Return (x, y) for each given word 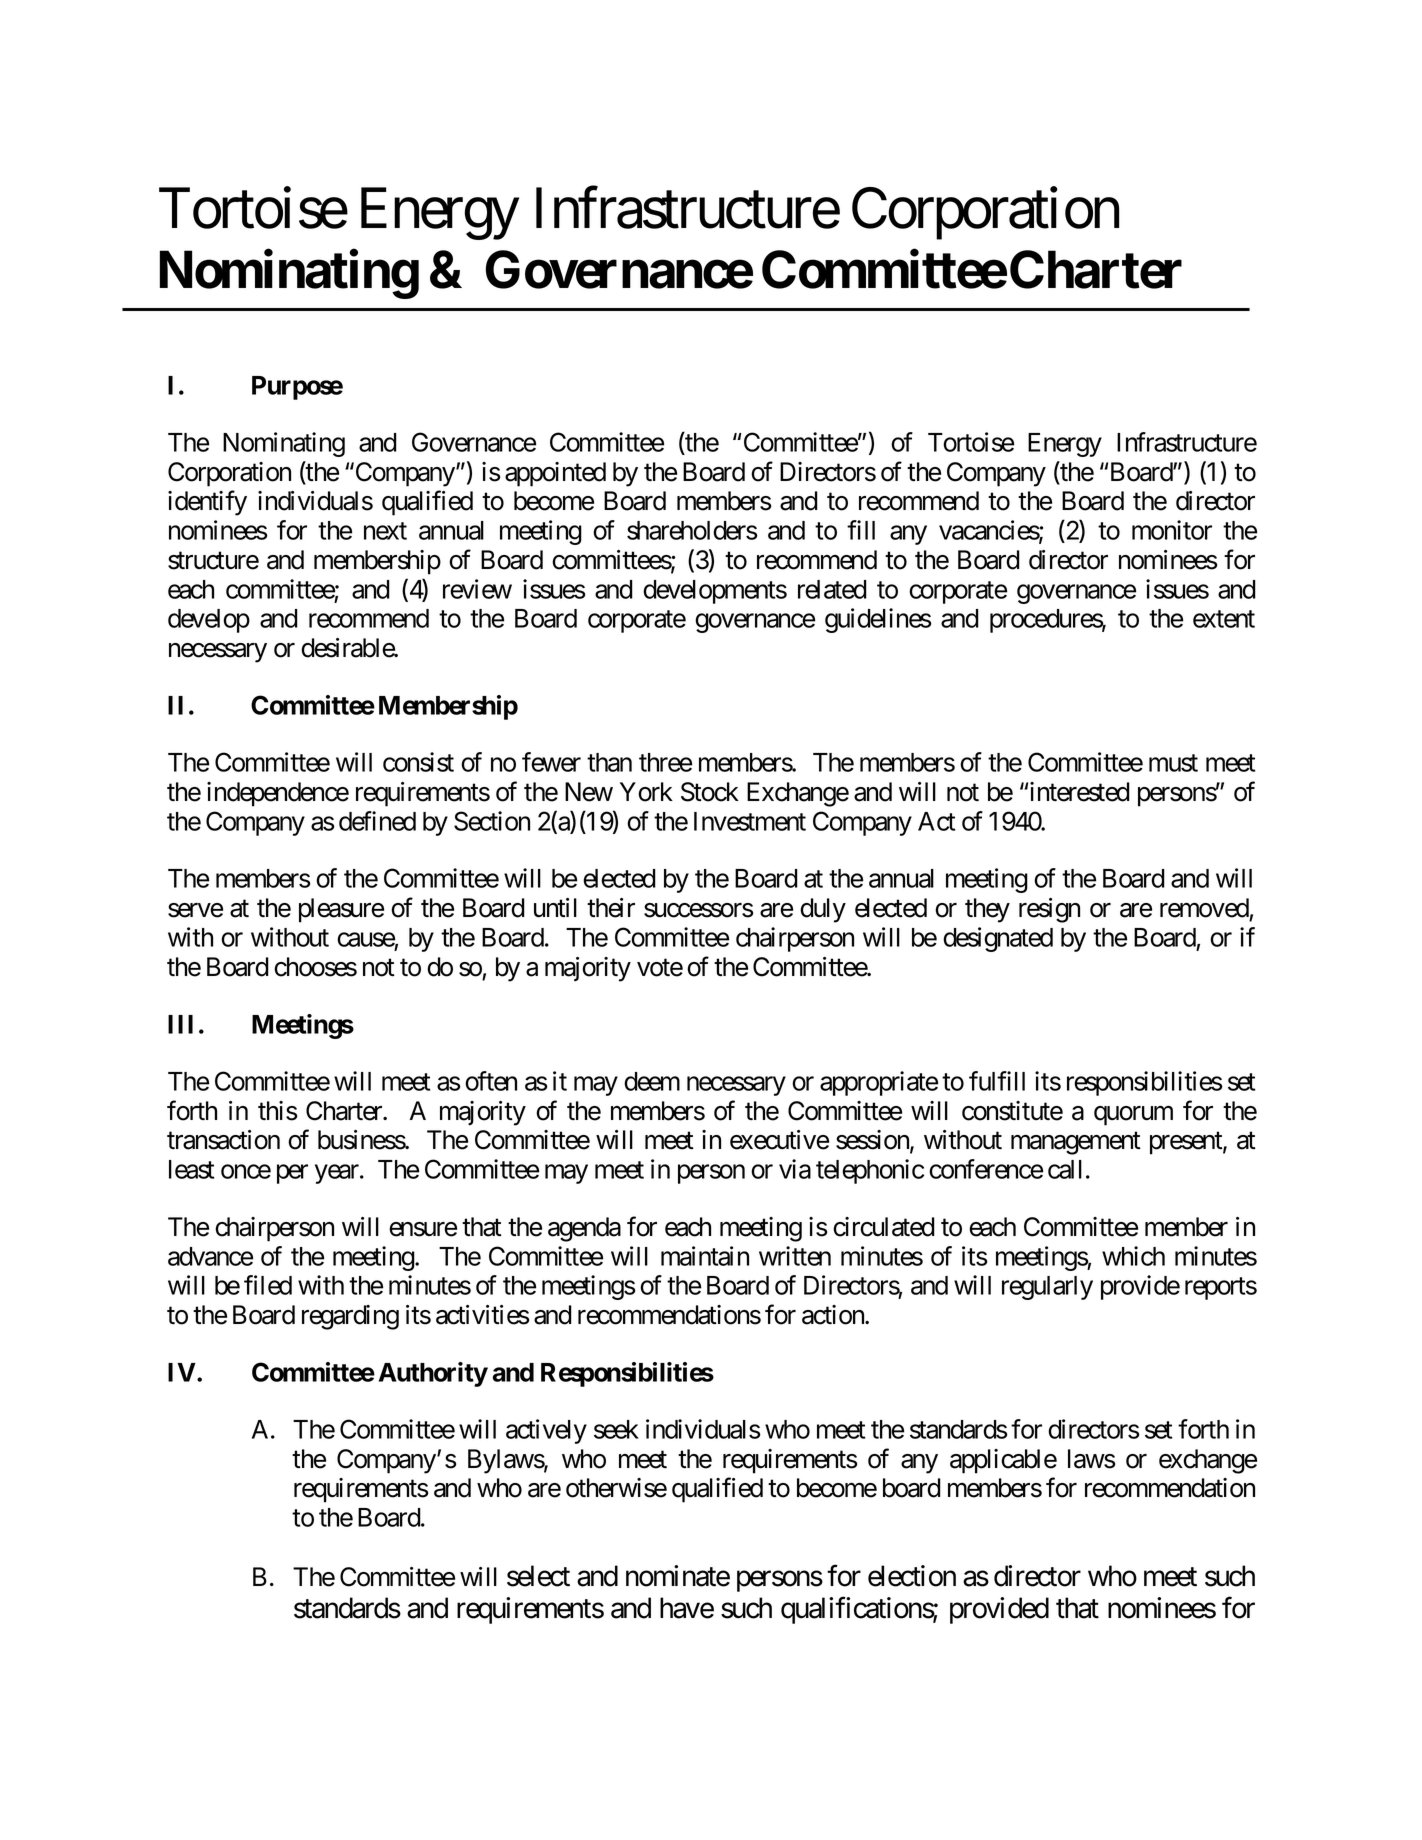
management (1076, 1143)
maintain (705, 1256)
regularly (1047, 1288)
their (611, 908)
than (609, 762)
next (385, 531)
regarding (350, 1317)
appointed (555, 474)
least (191, 1169)
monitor (1172, 530)
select (538, 1576)
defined (377, 821)
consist (418, 762)
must (1173, 763)
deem (652, 1081)
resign (1049, 910)
